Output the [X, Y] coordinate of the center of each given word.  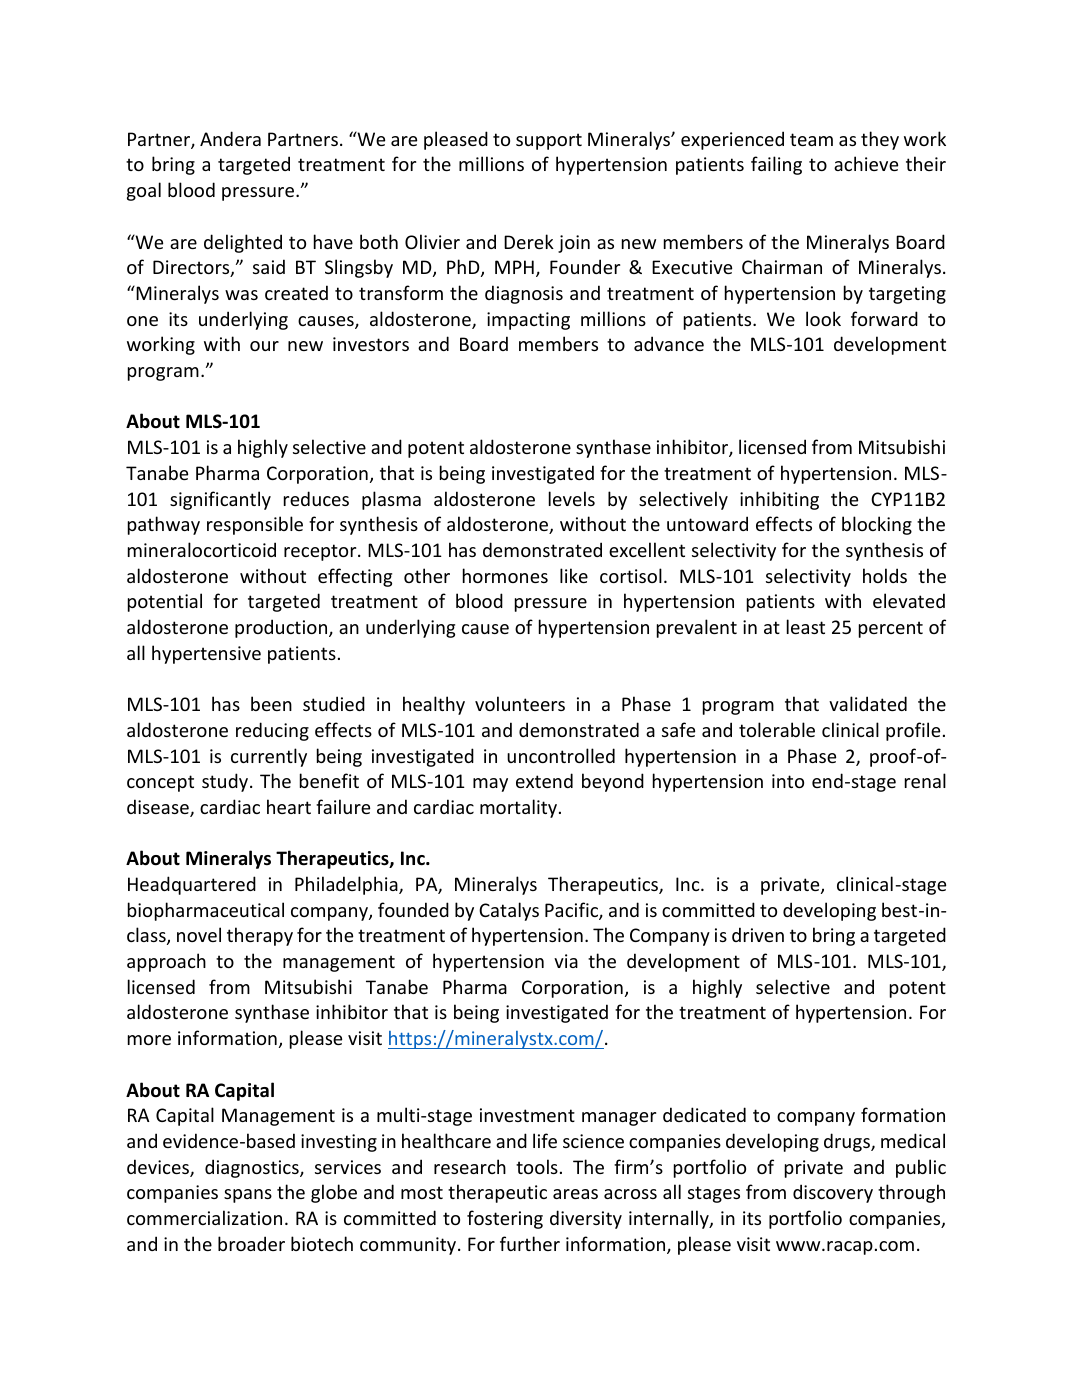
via [566, 961]
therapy [260, 936]
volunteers [520, 703]
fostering [505, 1219]
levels [572, 498]
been [271, 703]
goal [144, 191]
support [549, 141]
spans [248, 1196]
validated [868, 703]
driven [758, 934]
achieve [866, 163]
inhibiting [779, 500]
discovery [833, 1193]
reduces [316, 498]
